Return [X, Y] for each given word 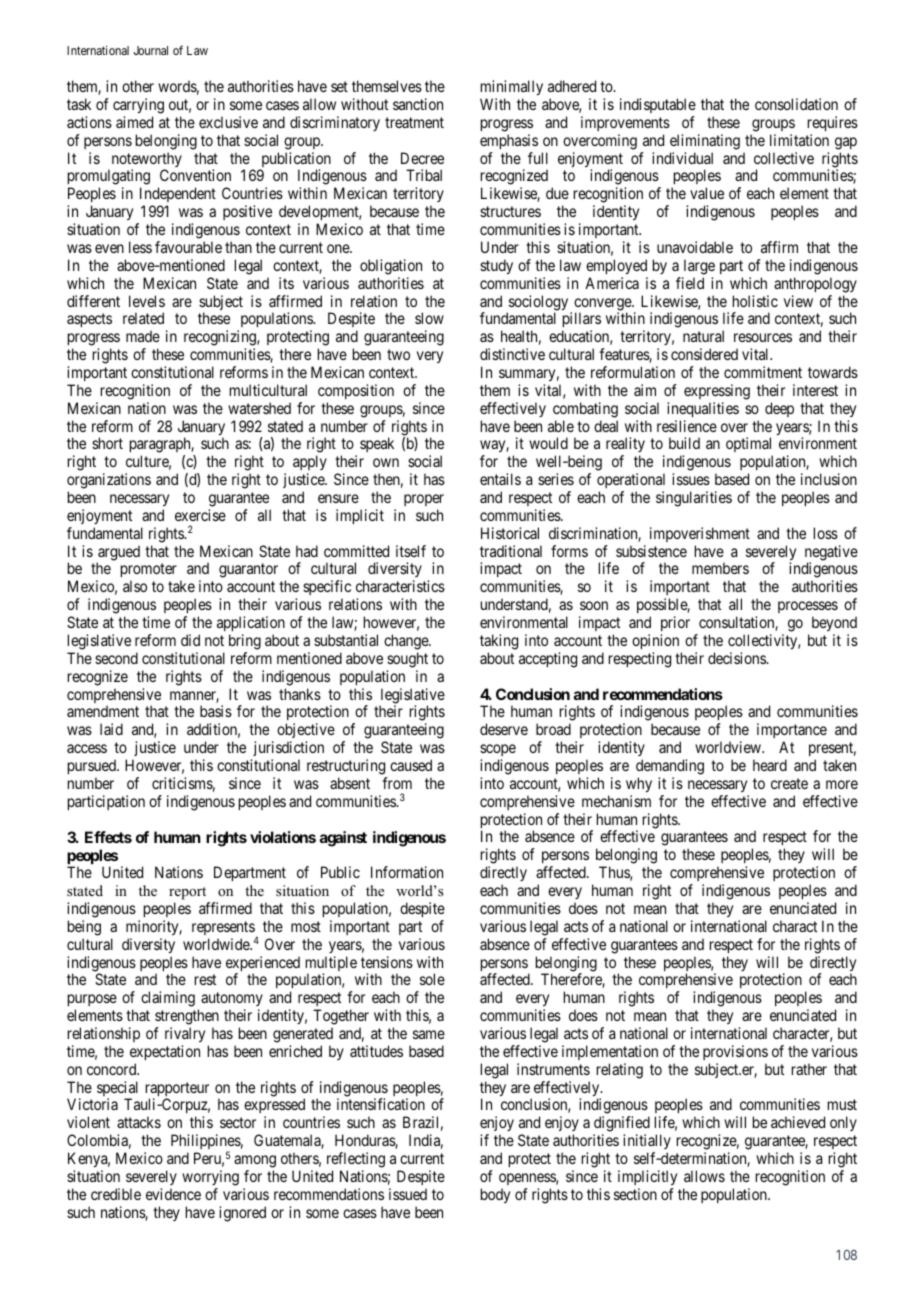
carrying [138, 106]
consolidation [796, 104]
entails [500, 479]
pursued [93, 766]
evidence [173, 1194]
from [397, 783]
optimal [749, 446]
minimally [512, 87]
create [789, 783]
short [107, 443]
